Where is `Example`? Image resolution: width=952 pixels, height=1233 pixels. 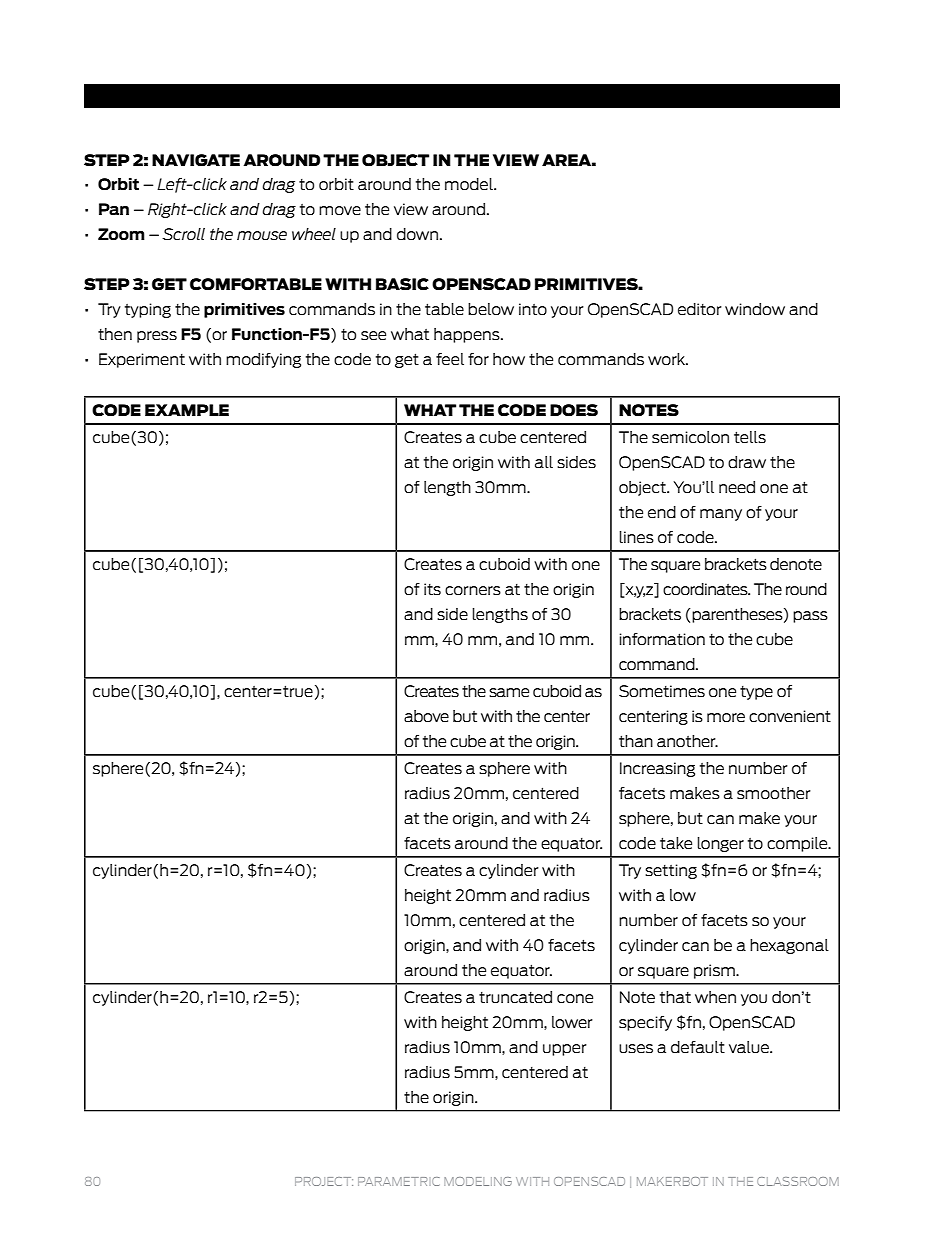 Example is located at coordinates (187, 410).
